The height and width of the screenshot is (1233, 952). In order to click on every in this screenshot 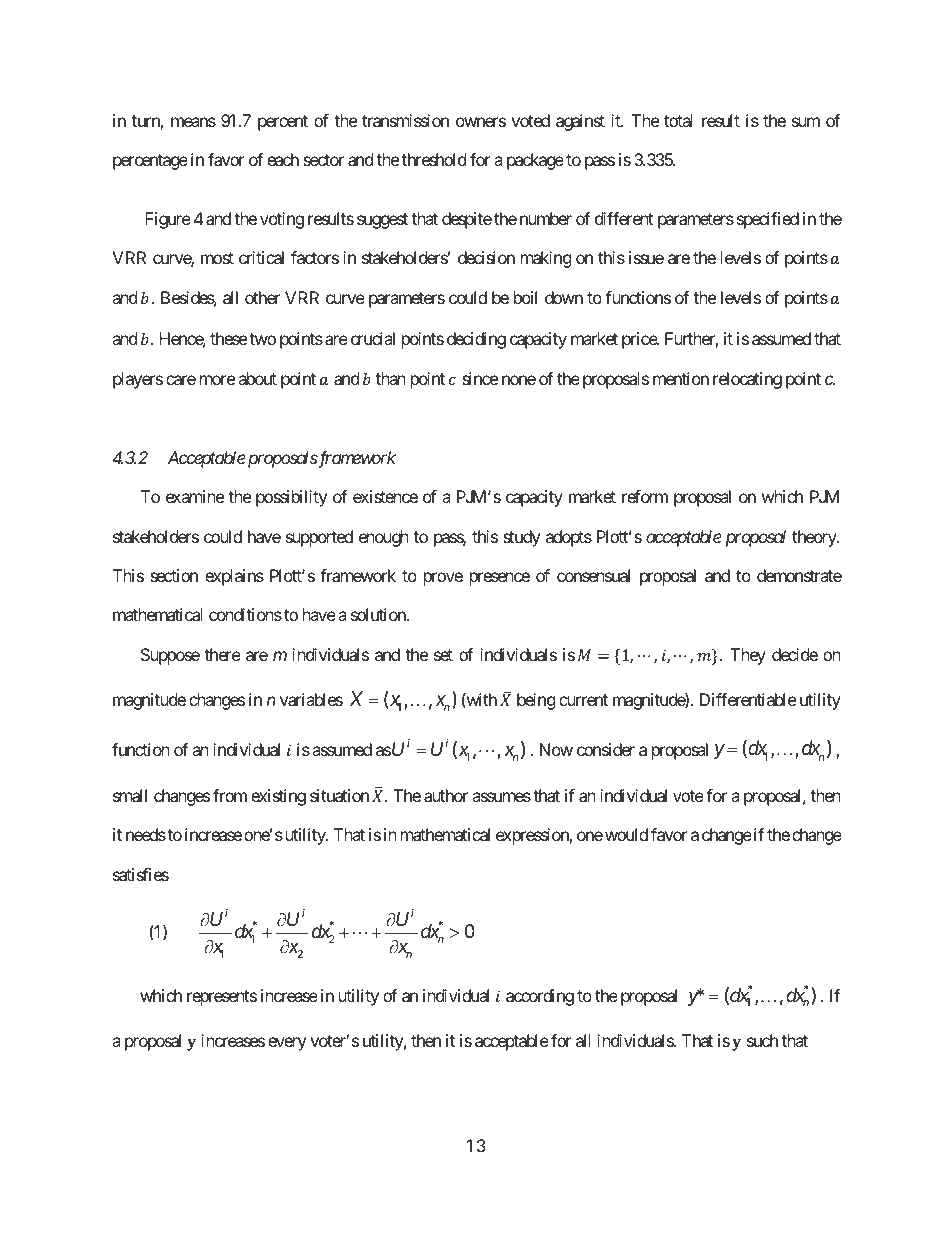, I will do `click(287, 1044)`.
